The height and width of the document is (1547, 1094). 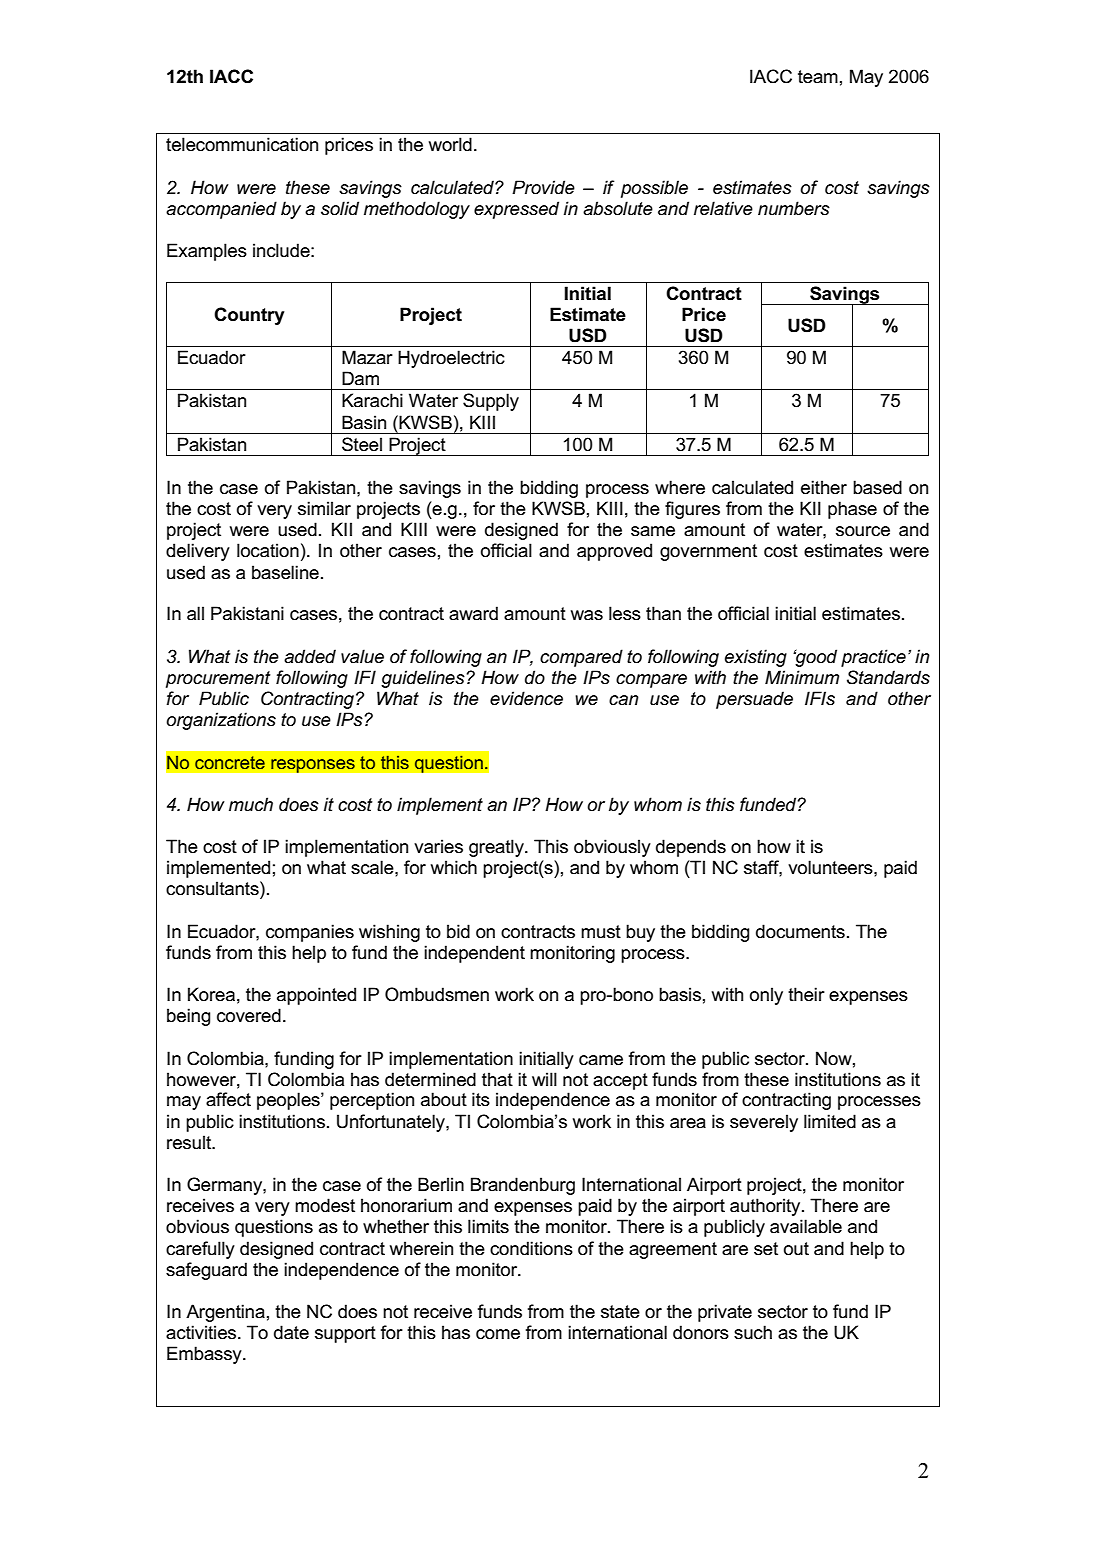 I want to click on telecommunication, so click(x=242, y=144).
